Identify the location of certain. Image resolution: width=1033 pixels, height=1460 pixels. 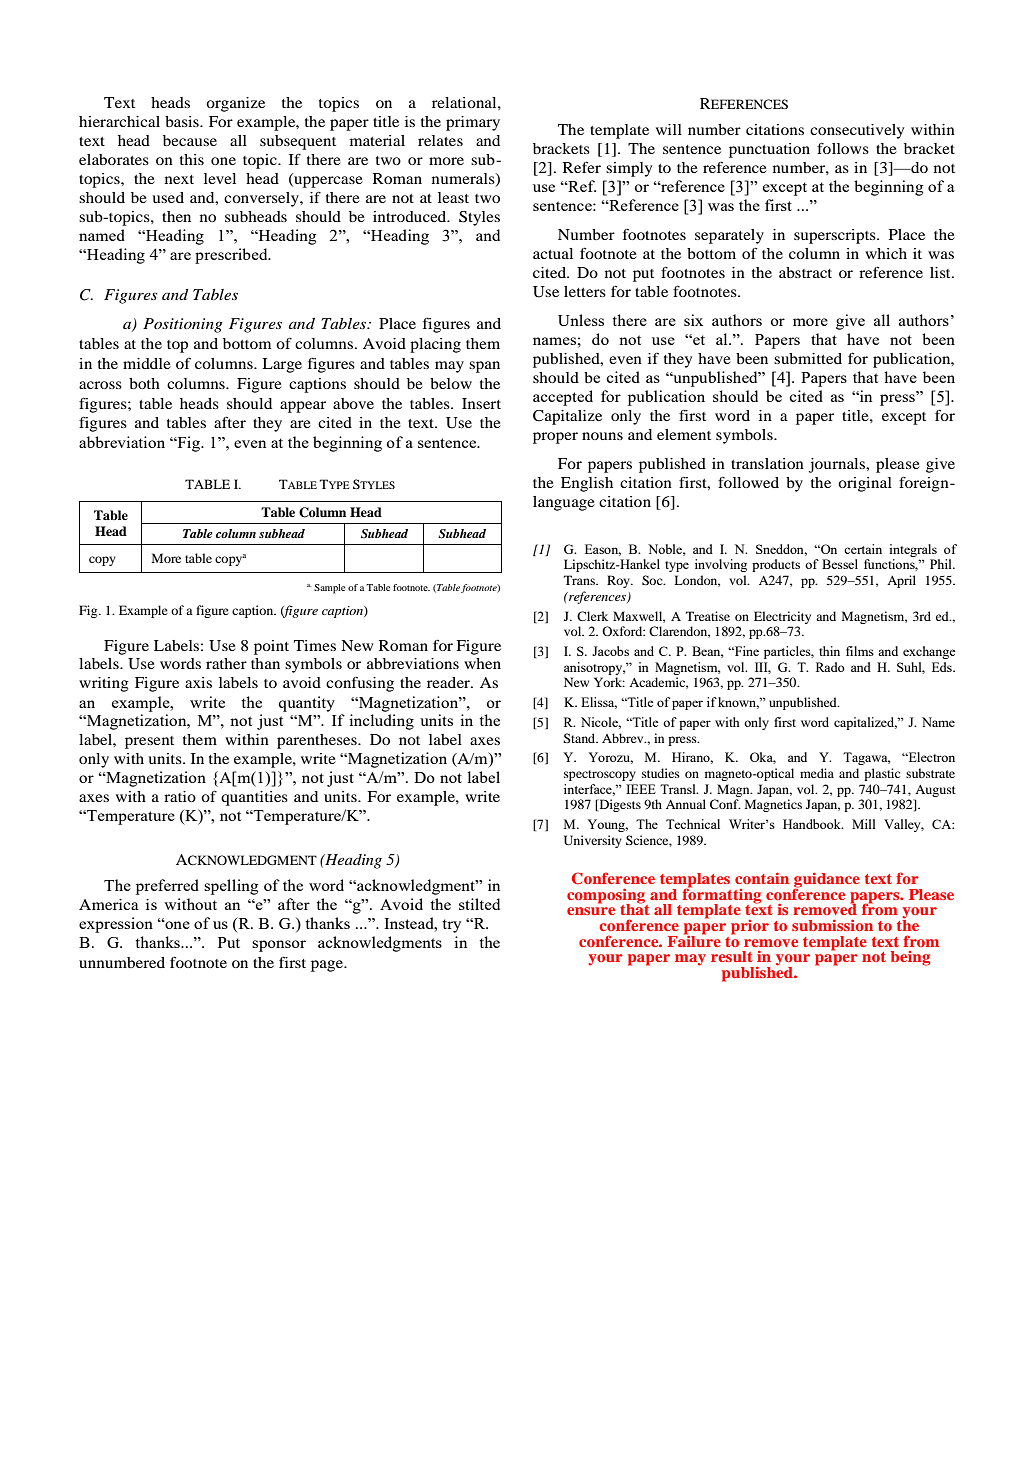
(863, 549).
